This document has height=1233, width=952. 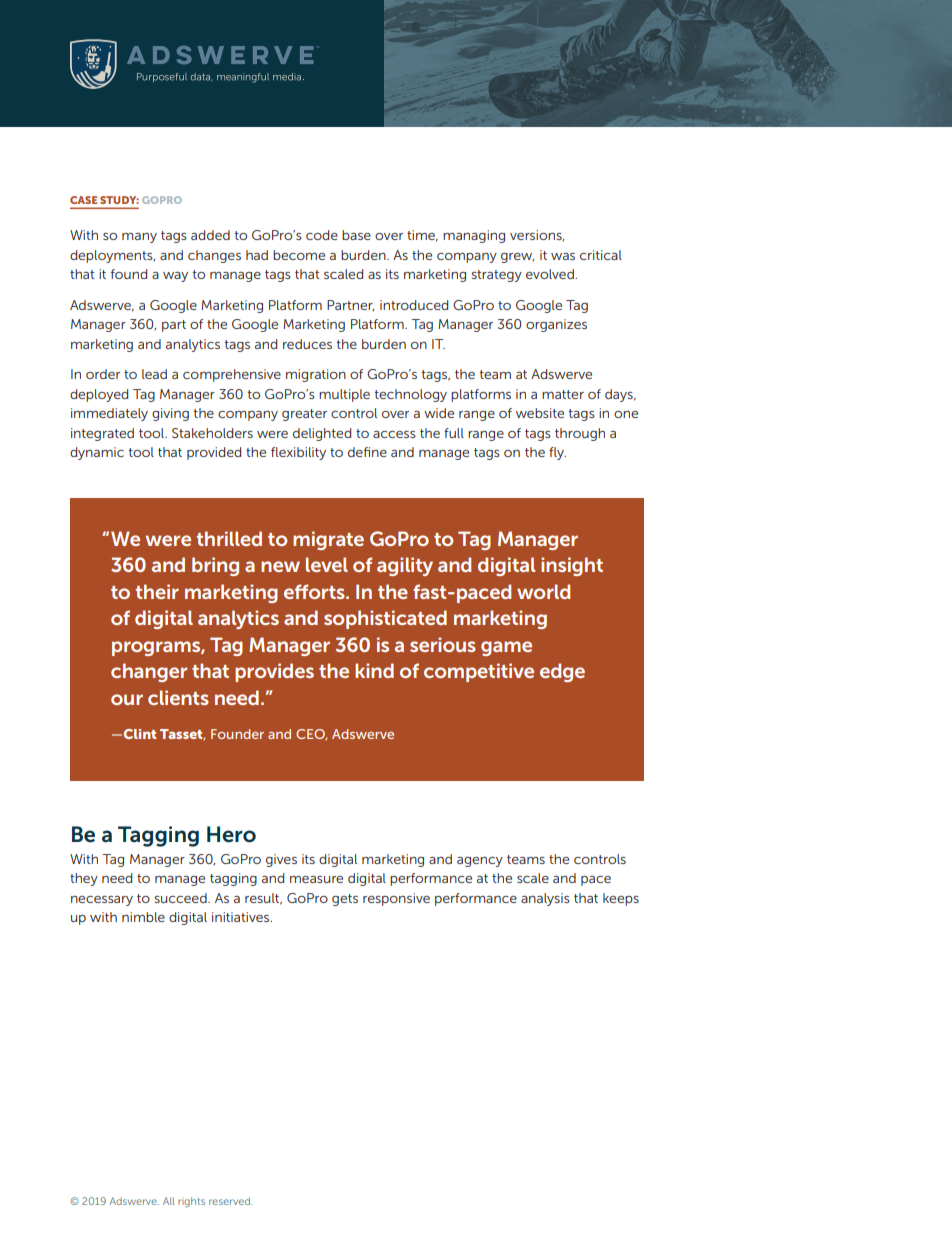 What do you see at coordinates (143, 917) in the document?
I see `nimble` at bounding box center [143, 917].
